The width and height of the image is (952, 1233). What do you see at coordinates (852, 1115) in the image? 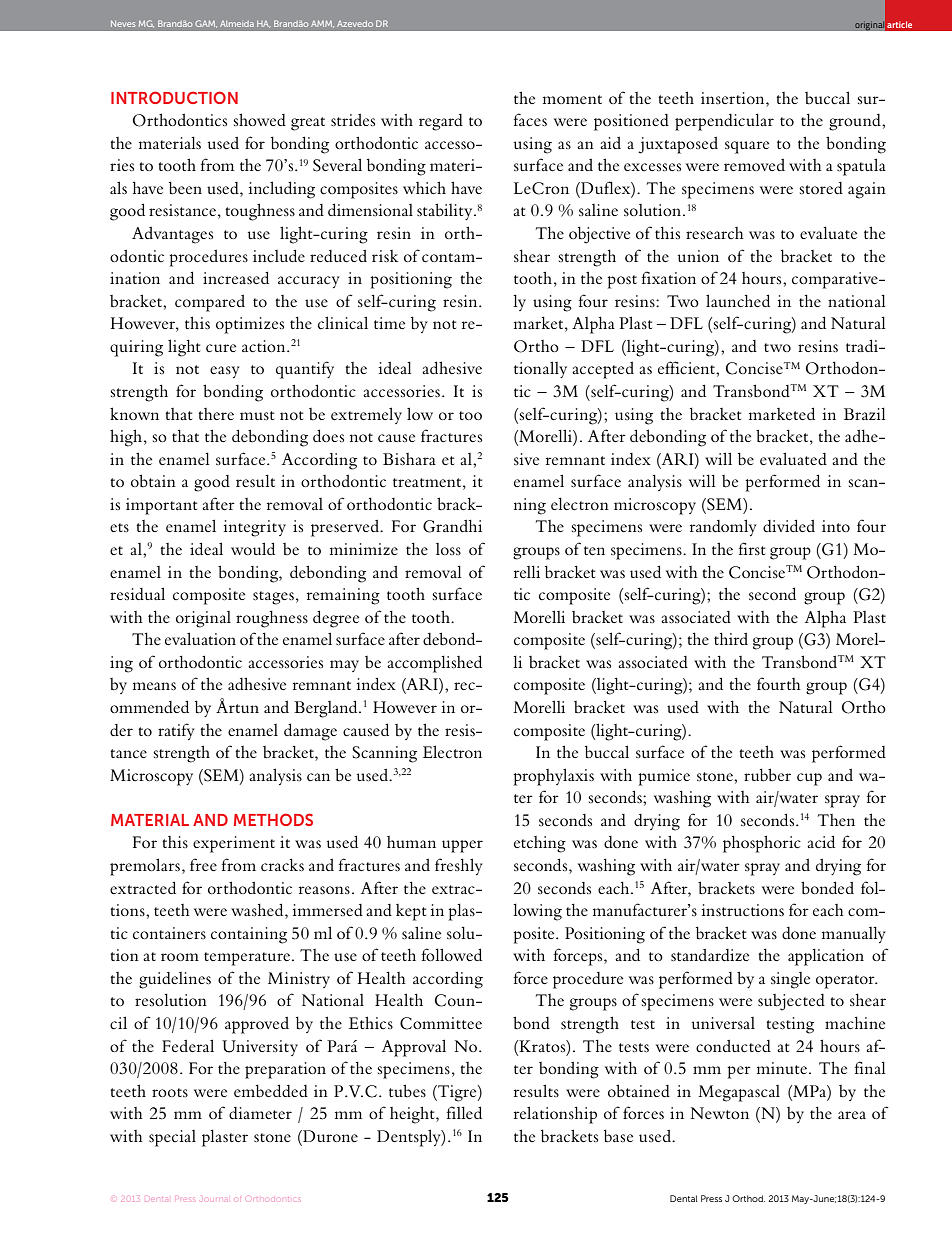
I see `area` at bounding box center [852, 1115].
